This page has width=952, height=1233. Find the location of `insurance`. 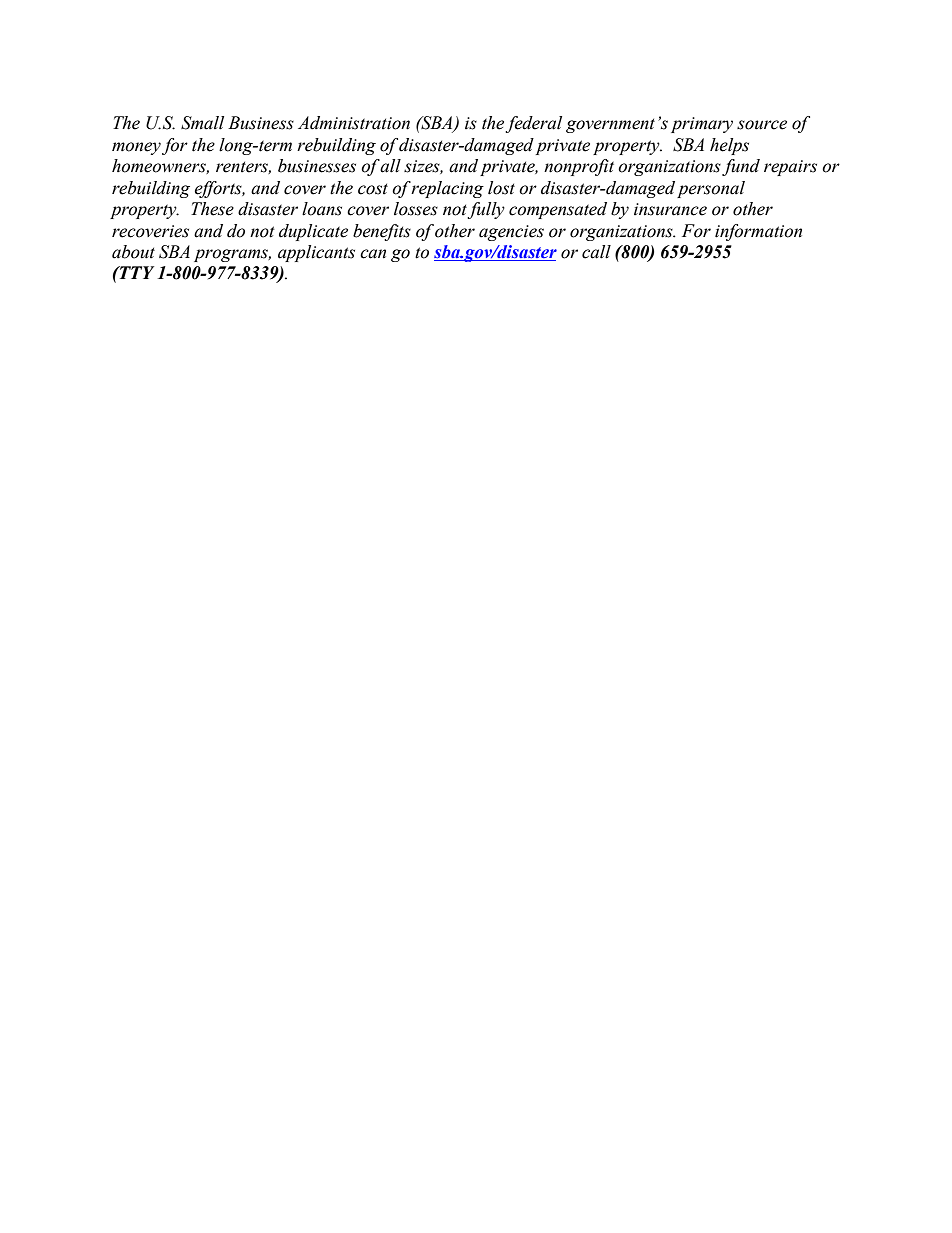

insurance is located at coordinates (670, 209).
